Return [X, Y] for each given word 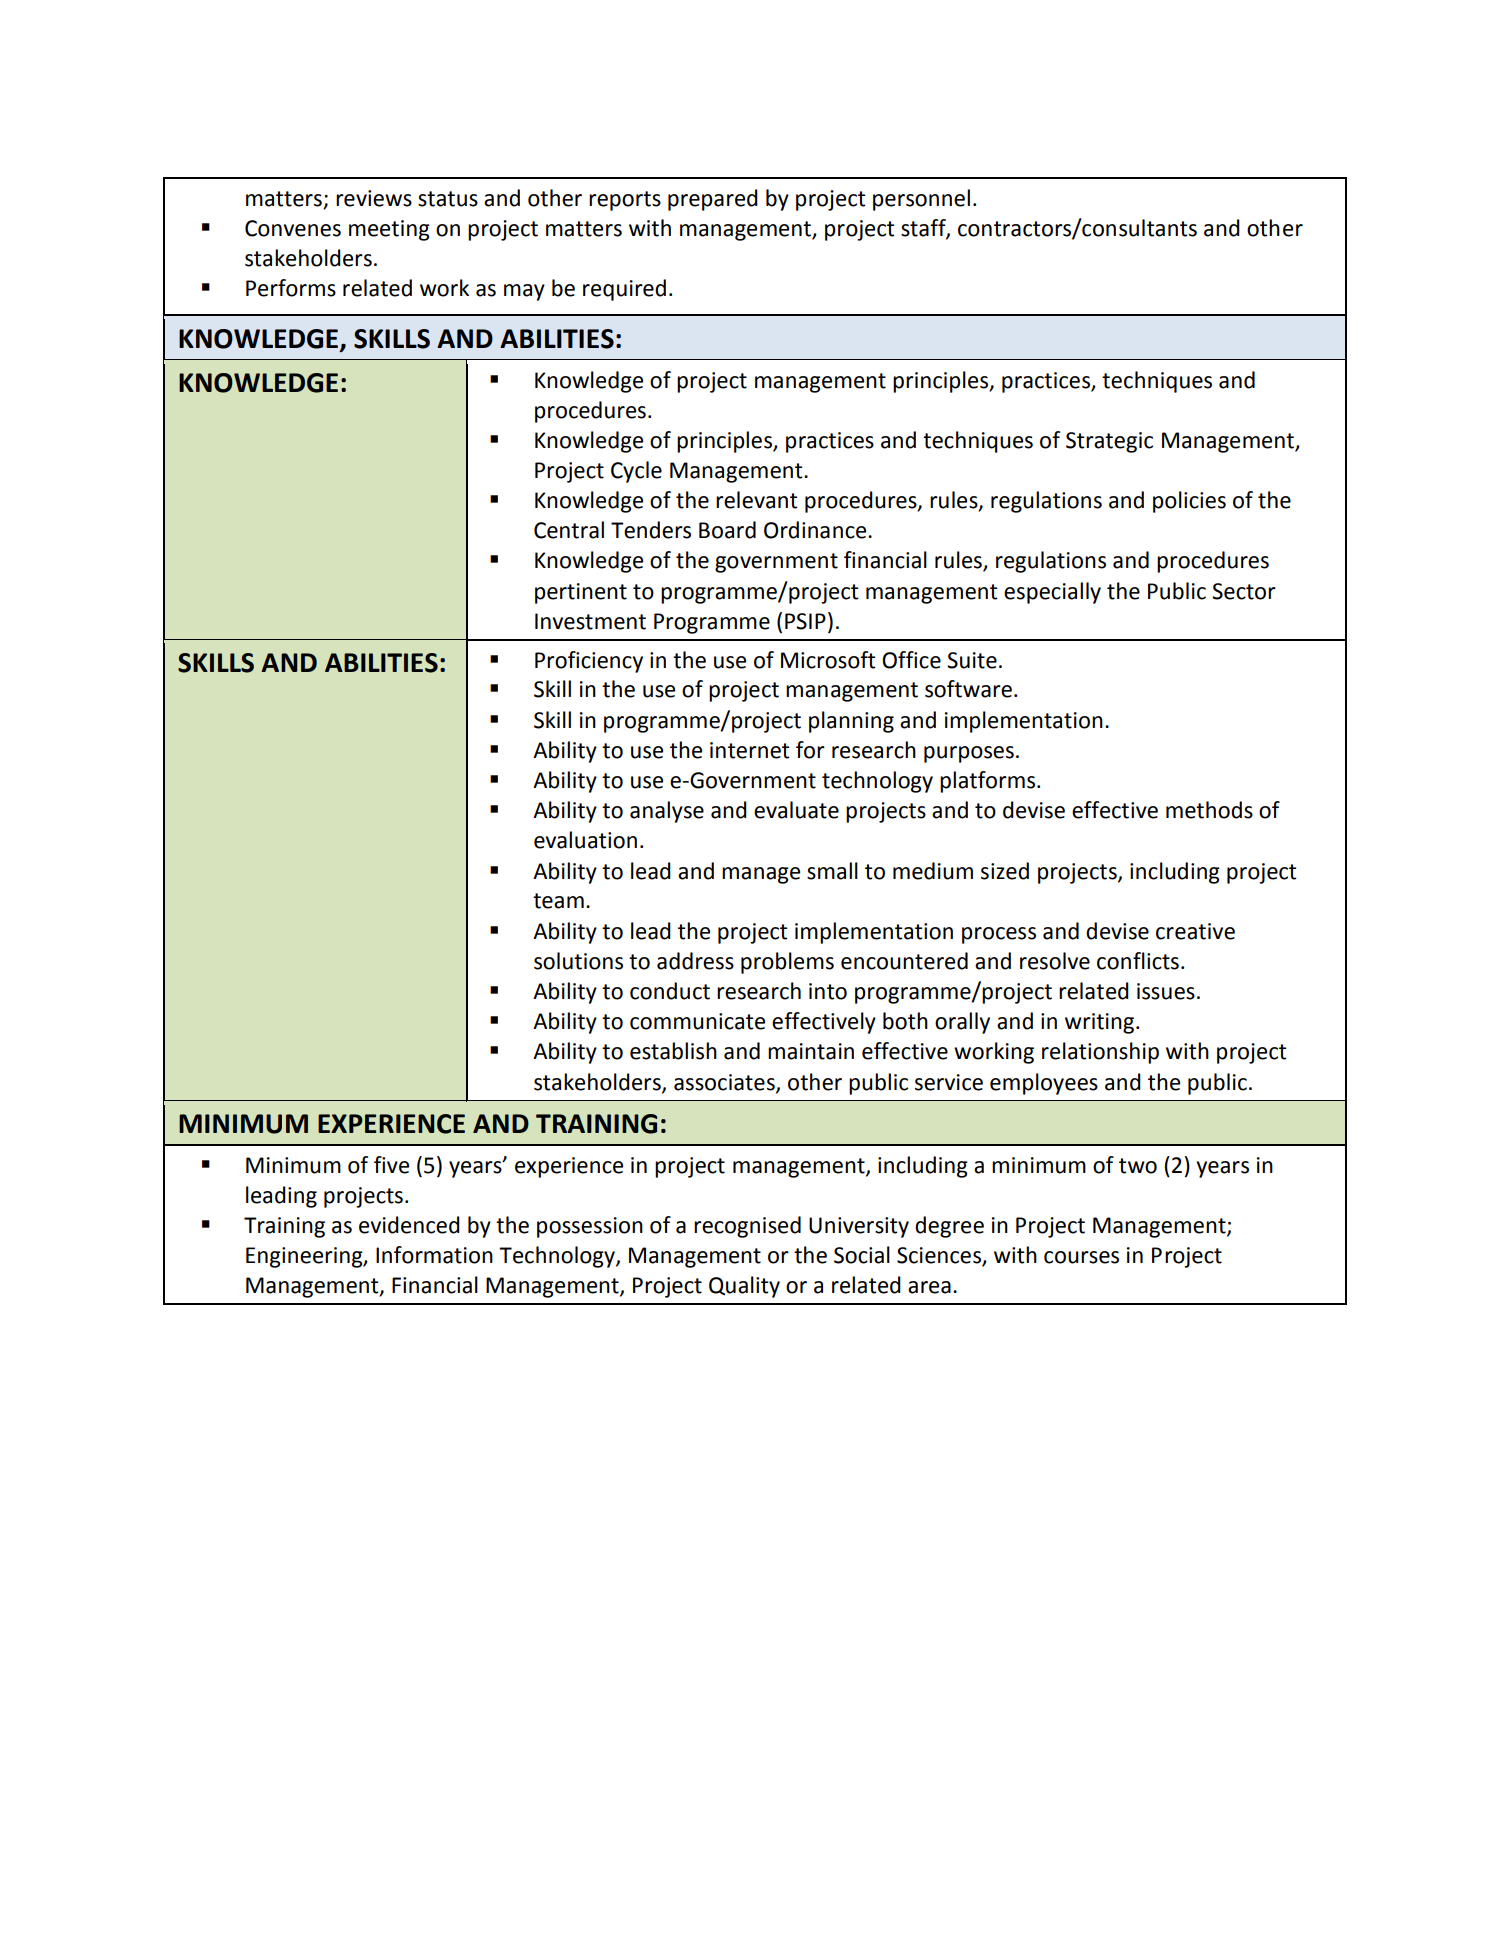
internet [750, 750]
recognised [747, 1227]
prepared [713, 200]
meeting [389, 230]
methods [1209, 810]
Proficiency [589, 662]
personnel [921, 200]
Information [434, 1255]
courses [1081, 1257]
